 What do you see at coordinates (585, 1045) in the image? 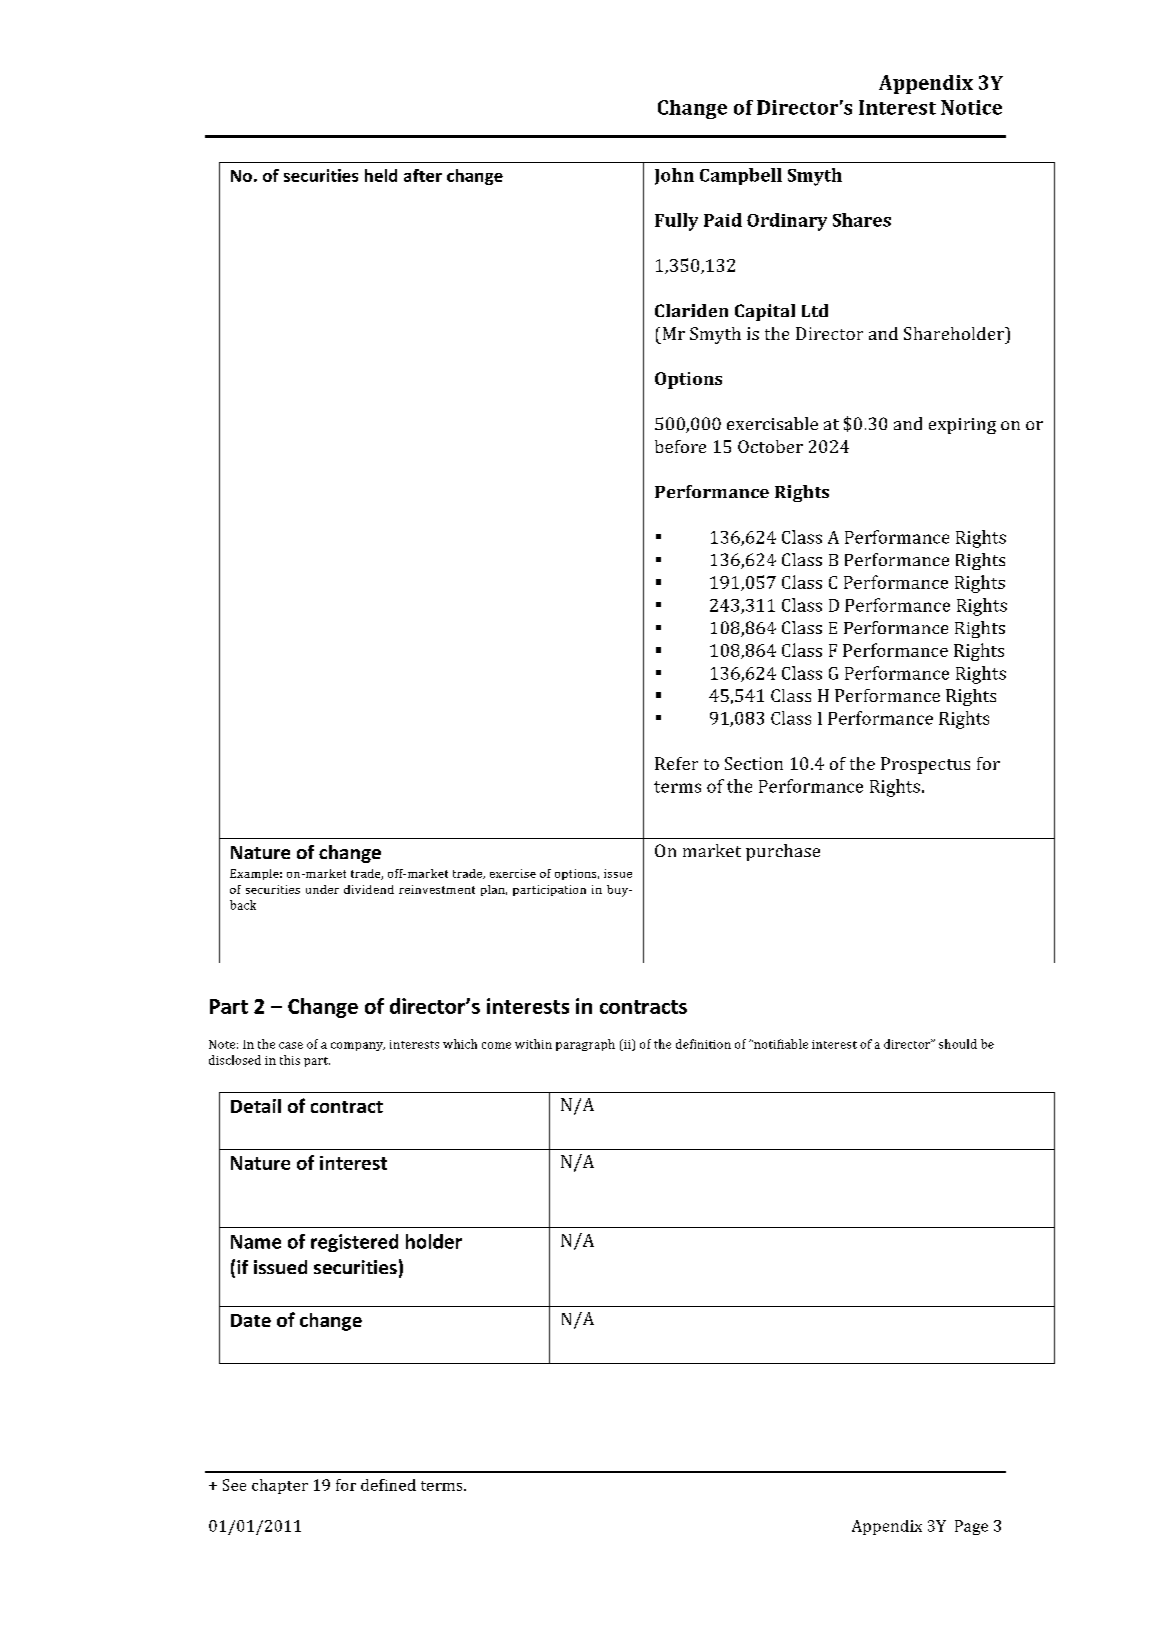
I see `paragraph` at bounding box center [585, 1045].
